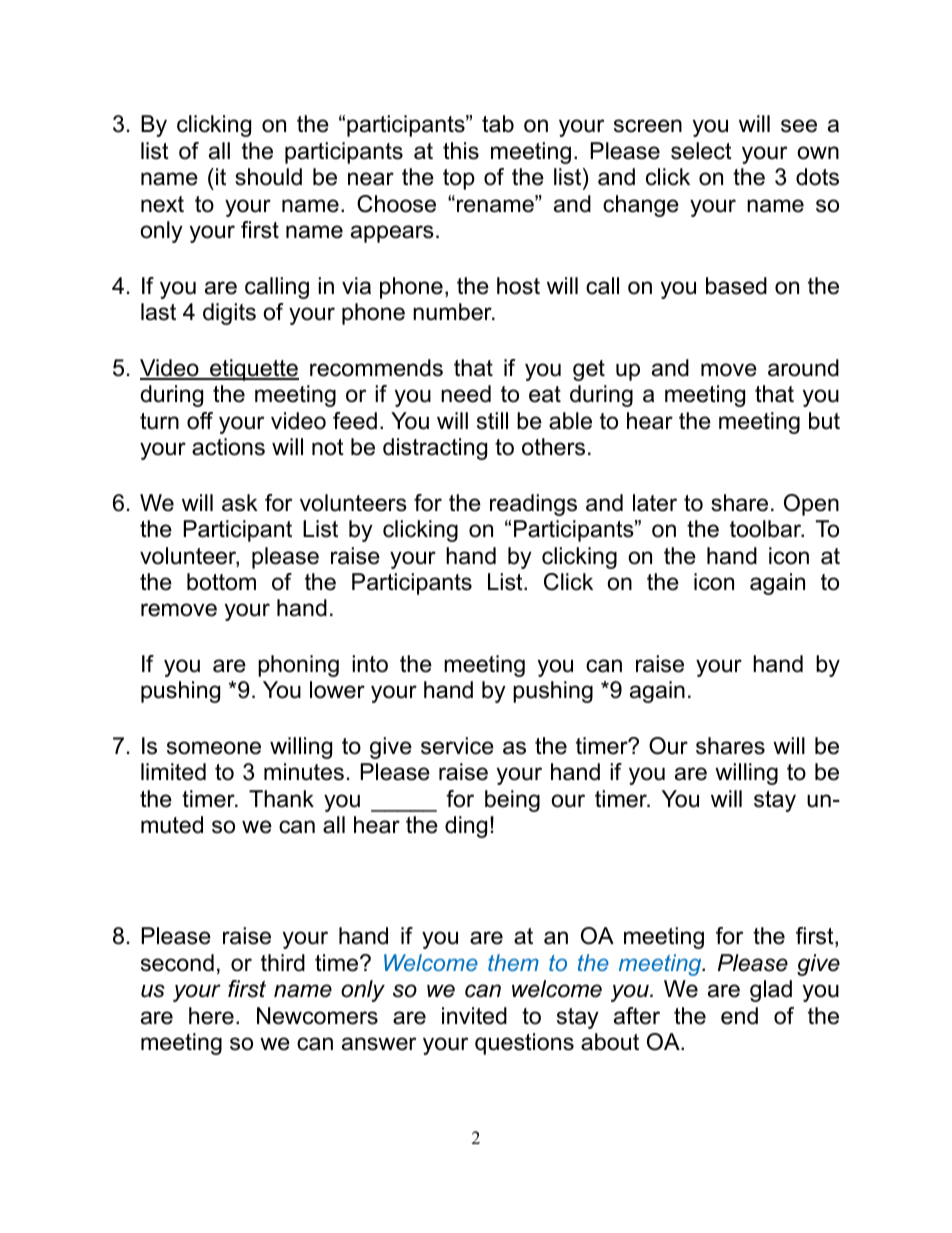 The image size is (952, 1233). Describe the element at coordinates (512, 801) in the screenshot. I see `being` at that location.
